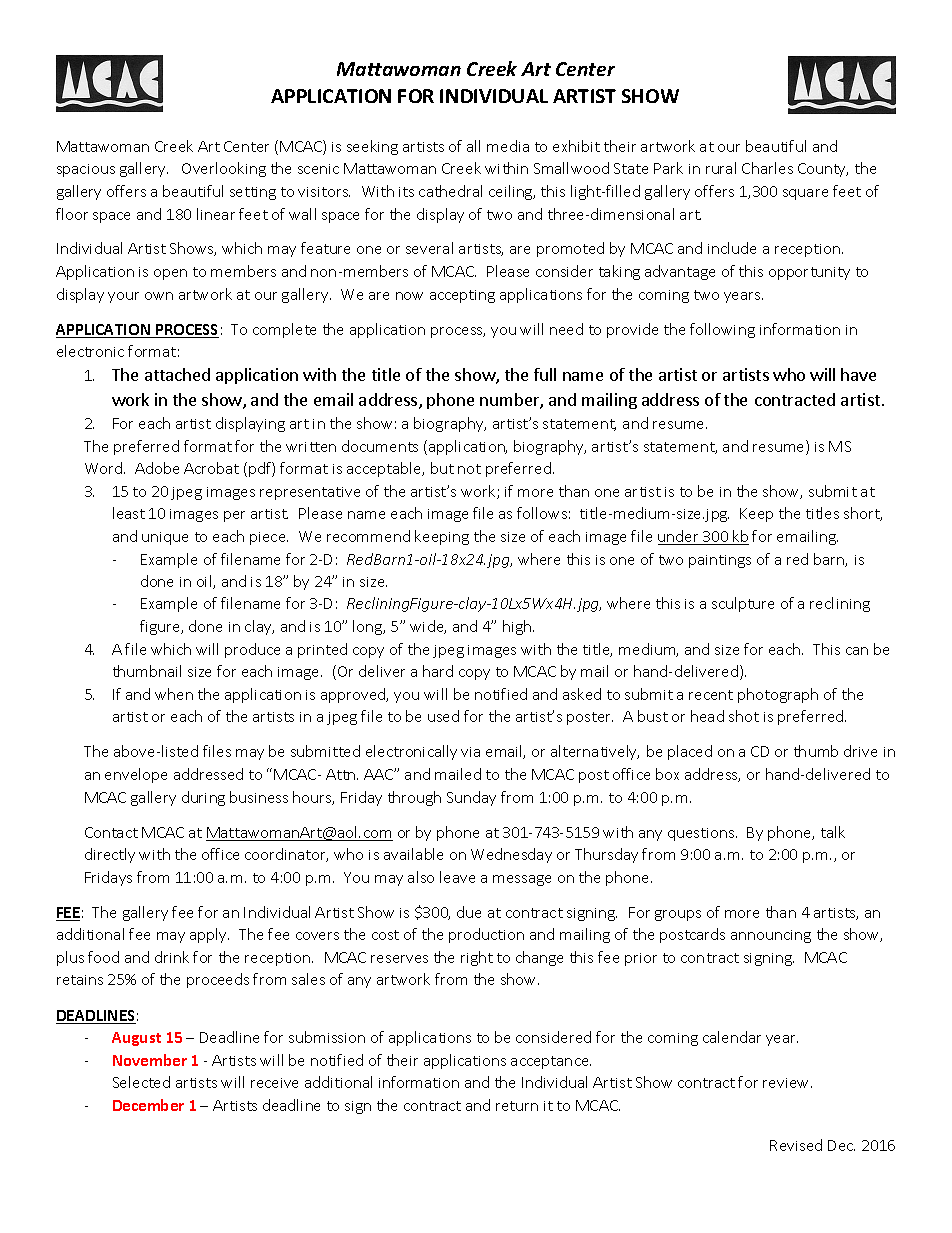 The height and width of the page is (1233, 952). I want to click on via, so click(470, 752).
